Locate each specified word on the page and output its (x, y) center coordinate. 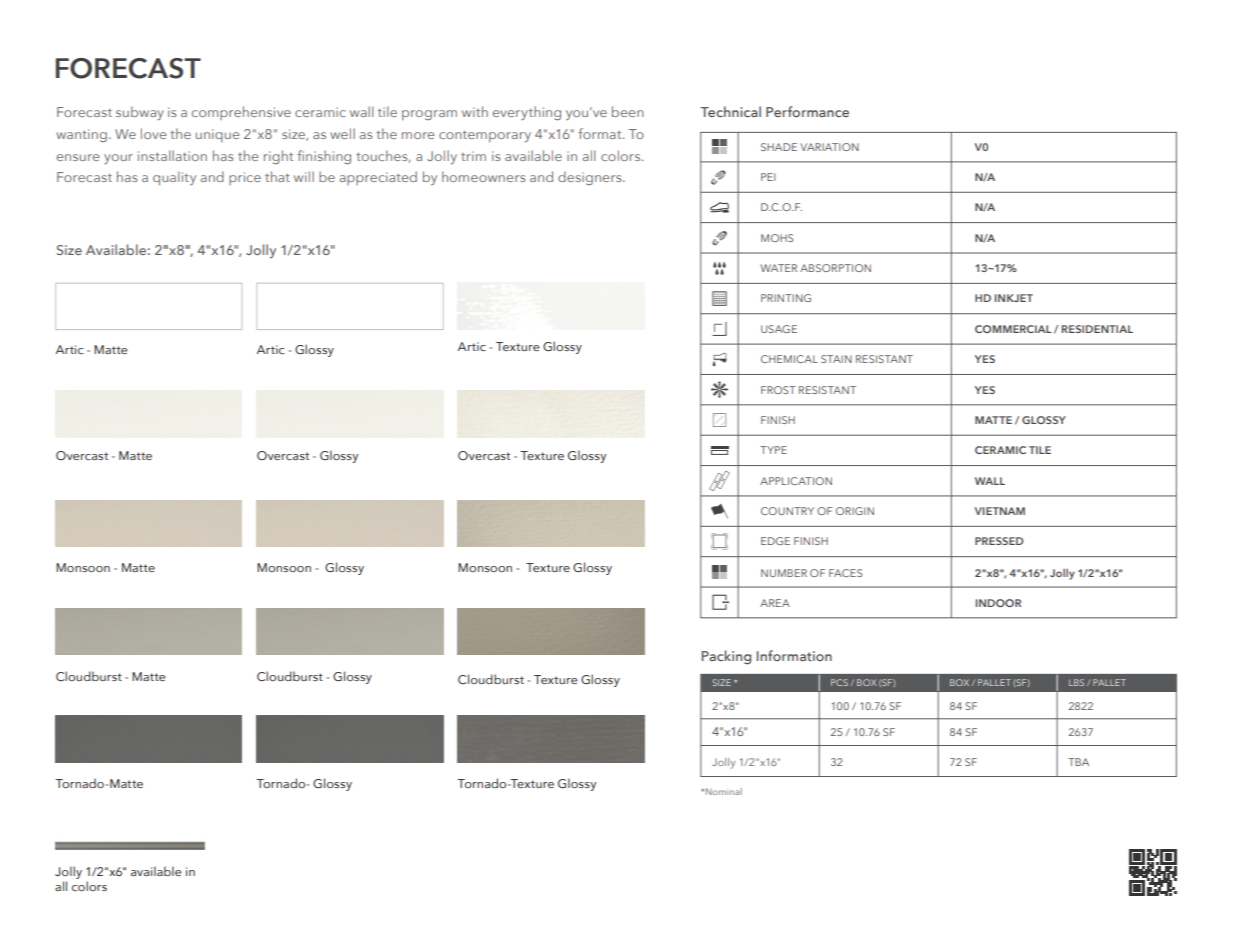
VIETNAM (1000, 511)
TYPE (773, 450)
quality (174, 178)
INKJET (1014, 298)
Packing (726, 657)
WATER (778, 268)
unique (217, 135)
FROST (778, 390)
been (628, 111)
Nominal (724, 791)
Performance (807, 111)
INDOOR (998, 603)
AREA (775, 603)
